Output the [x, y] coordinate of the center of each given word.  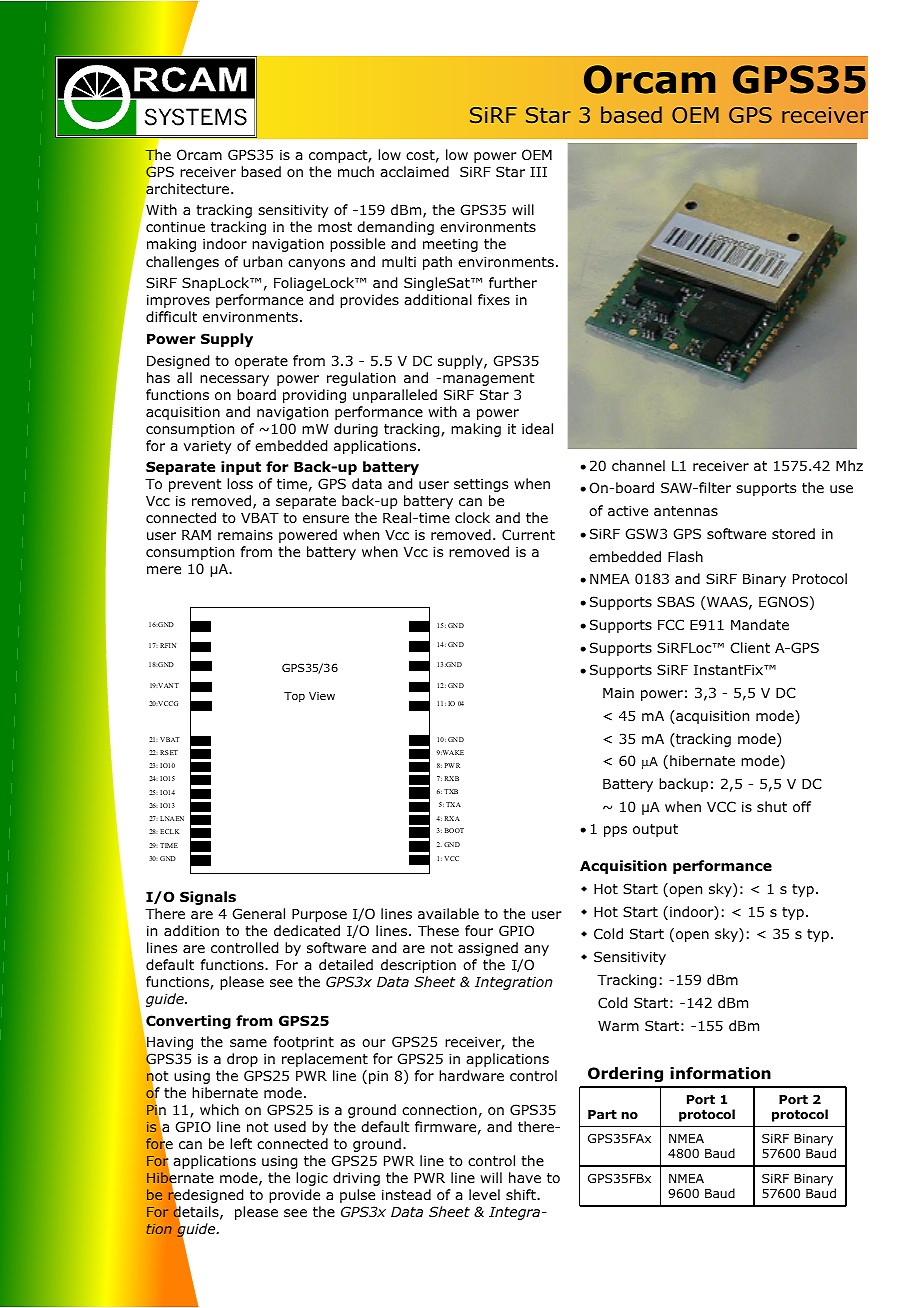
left [241, 1143]
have [525, 1177]
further [513, 282]
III [538, 172]
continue [175, 226]
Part [602, 1114]
